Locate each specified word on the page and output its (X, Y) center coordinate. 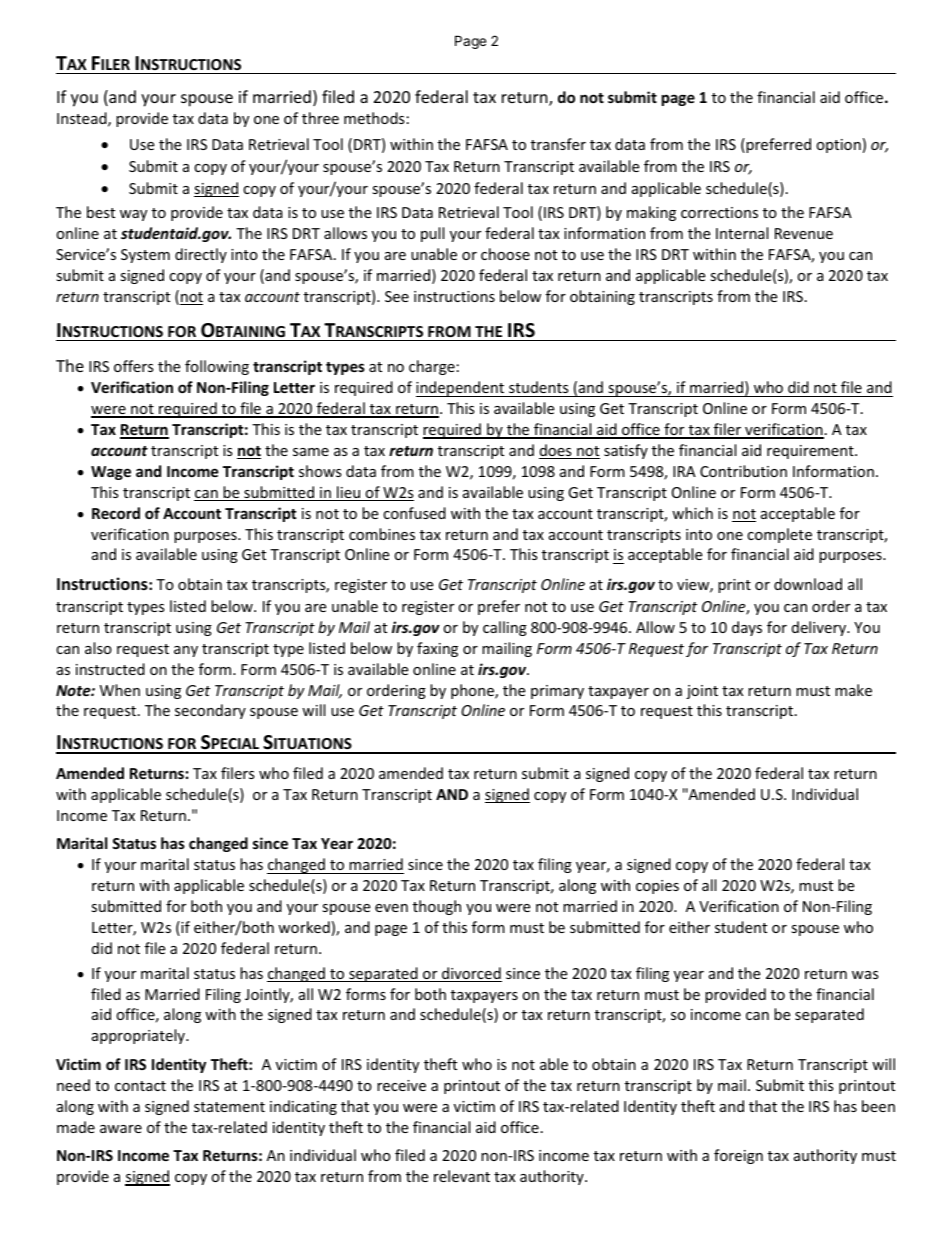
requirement (811, 452)
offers (134, 366)
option (838, 146)
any (186, 651)
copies (657, 887)
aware (121, 1129)
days (747, 628)
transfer (558, 144)
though (437, 907)
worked (304, 927)
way (133, 215)
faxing (437, 649)
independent (461, 389)
